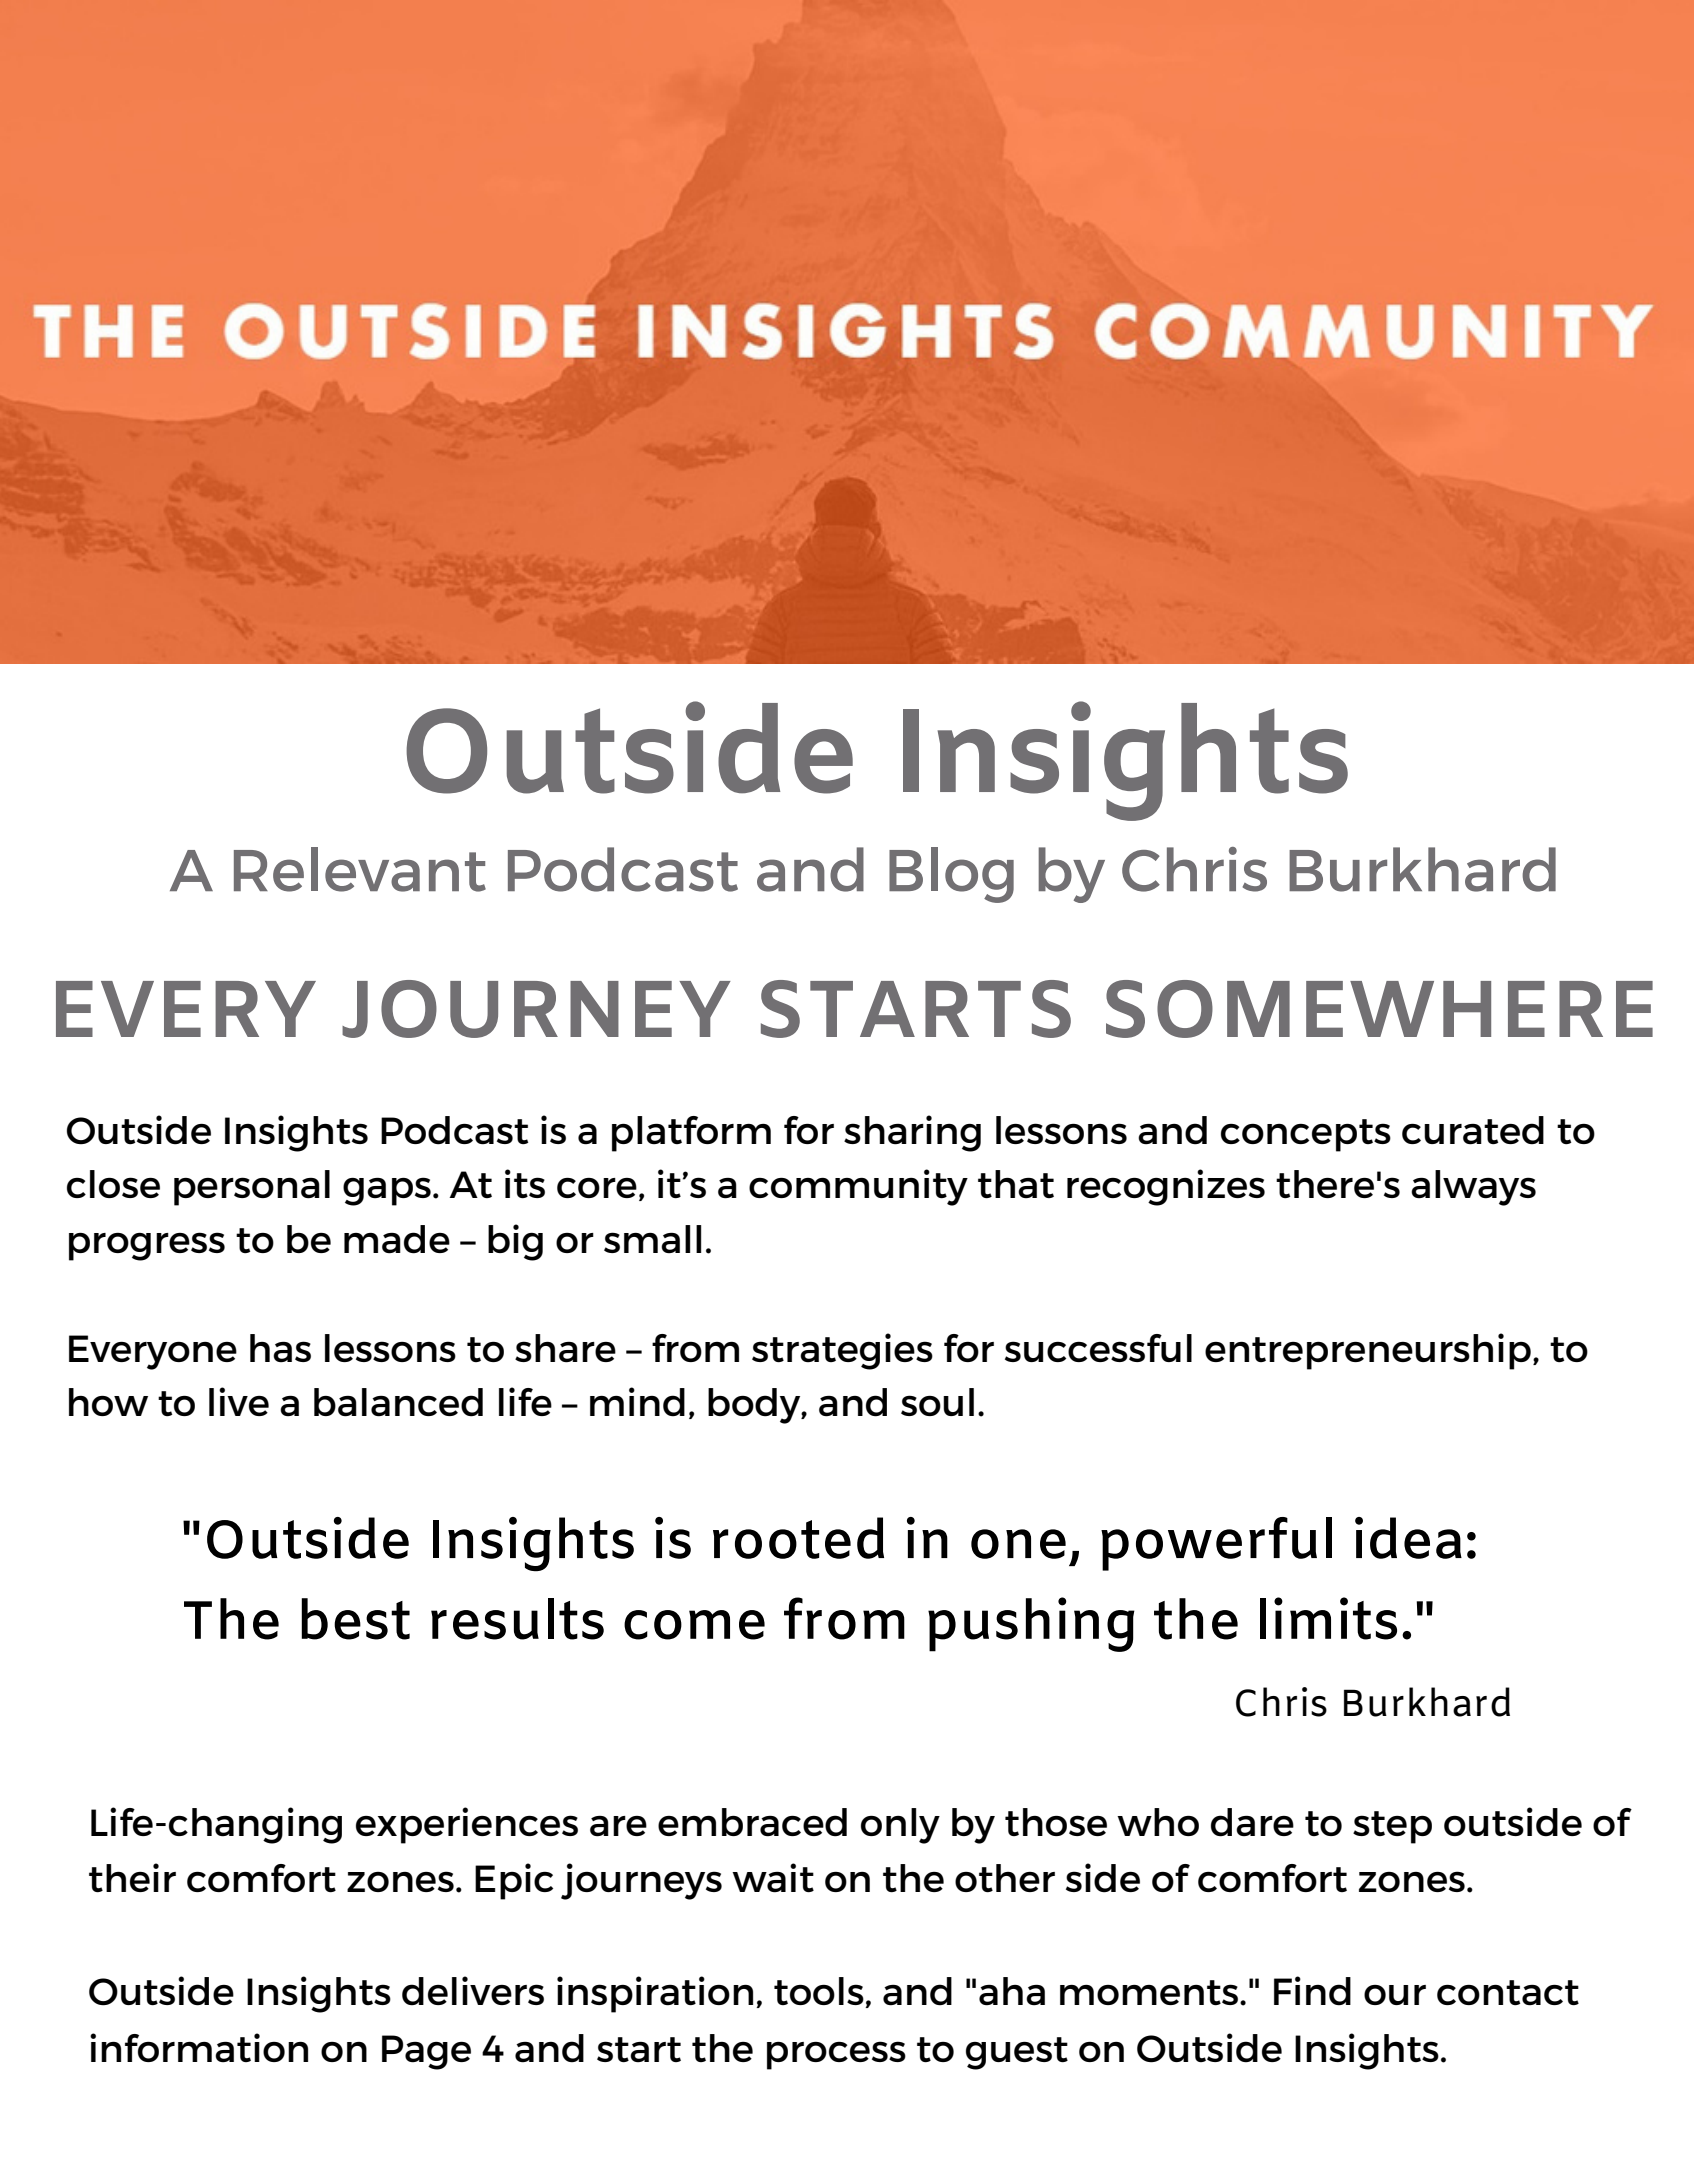  I want to click on tools, so click(820, 1992).
